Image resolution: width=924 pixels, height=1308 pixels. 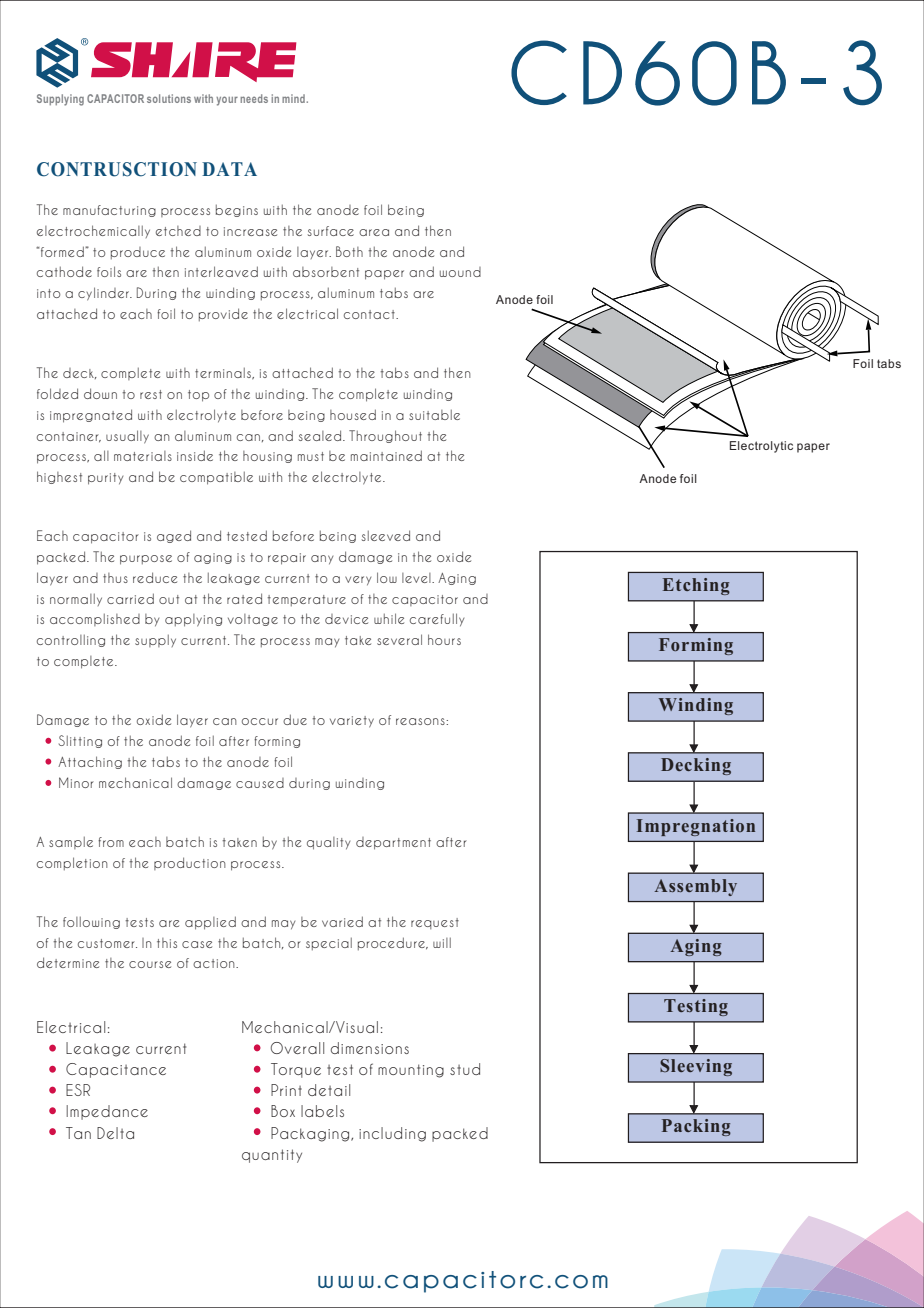 What do you see at coordinates (696, 827) in the screenshot?
I see `Impregnation` at bounding box center [696, 827].
